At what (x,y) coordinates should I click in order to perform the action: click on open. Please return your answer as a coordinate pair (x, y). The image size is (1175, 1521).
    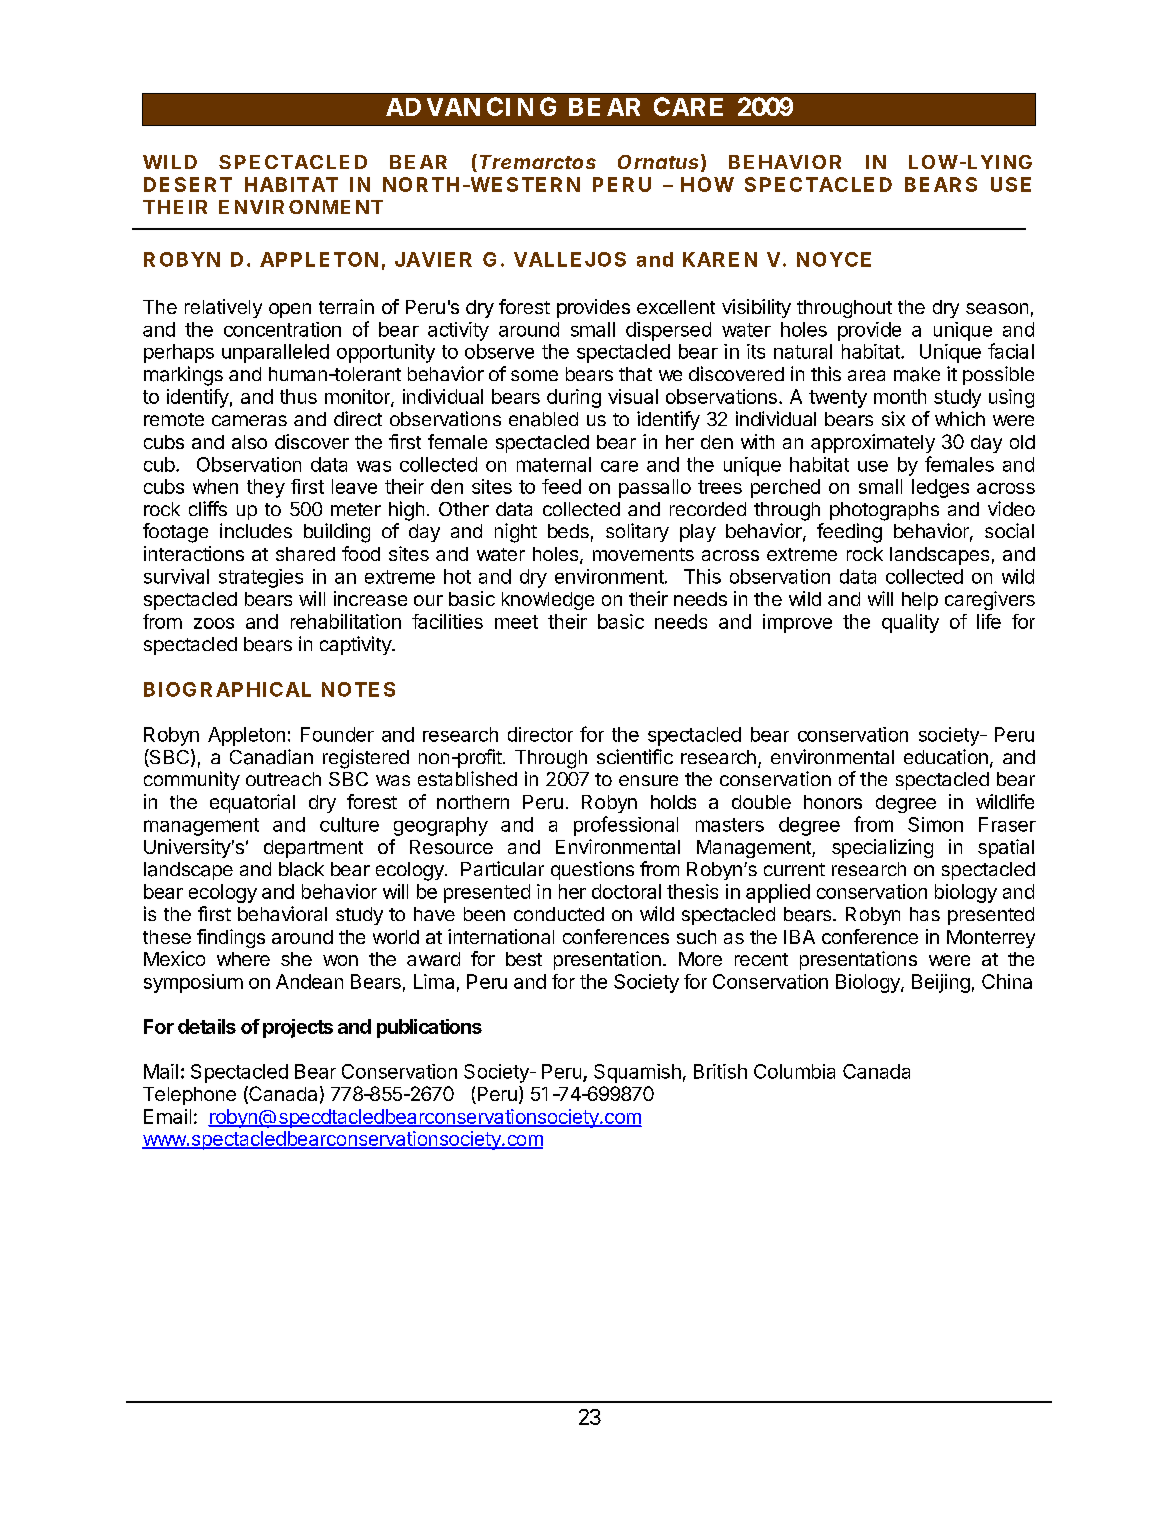
    Looking at the image, I should click on (290, 310).
